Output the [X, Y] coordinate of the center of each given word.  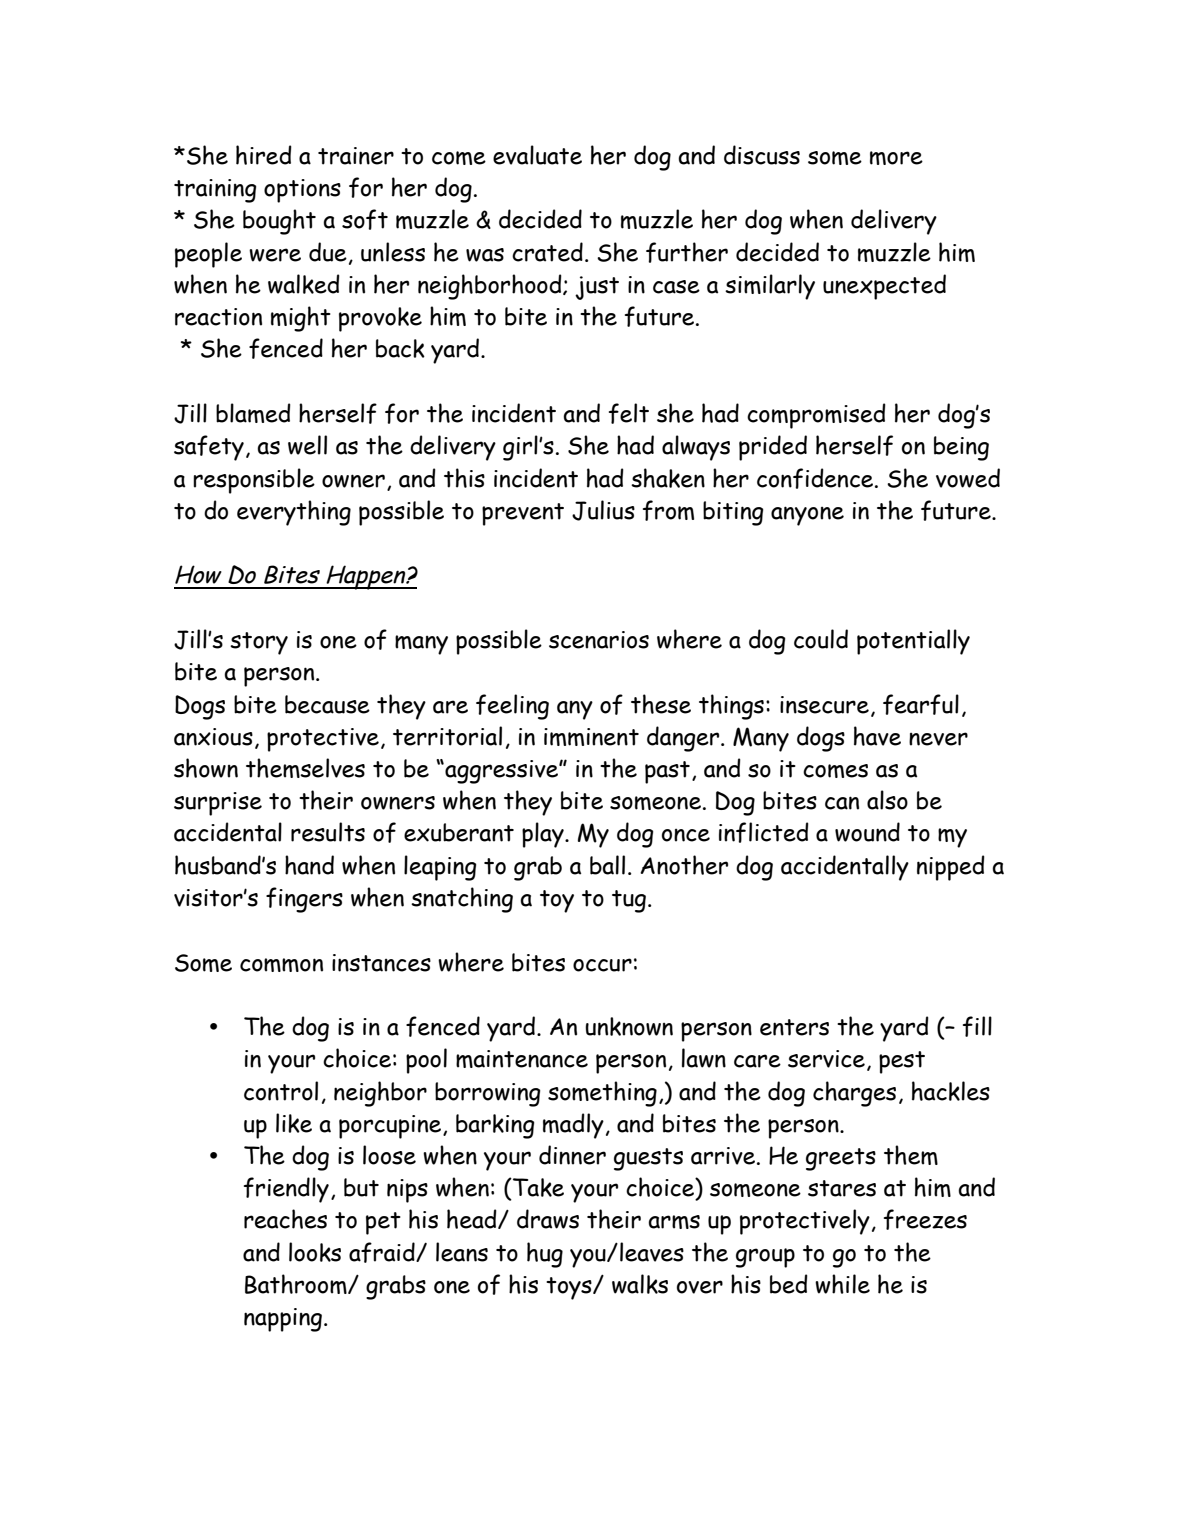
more [896, 158]
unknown [629, 1026]
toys [570, 1288]
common [281, 965]
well [307, 445]
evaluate [537, 155]
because [327, 704]
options [302, 191]
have [877, 736]
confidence [816, 478]
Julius [603, 510]
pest [902, 1062]
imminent [591, 737]
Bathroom [297, 1284]
